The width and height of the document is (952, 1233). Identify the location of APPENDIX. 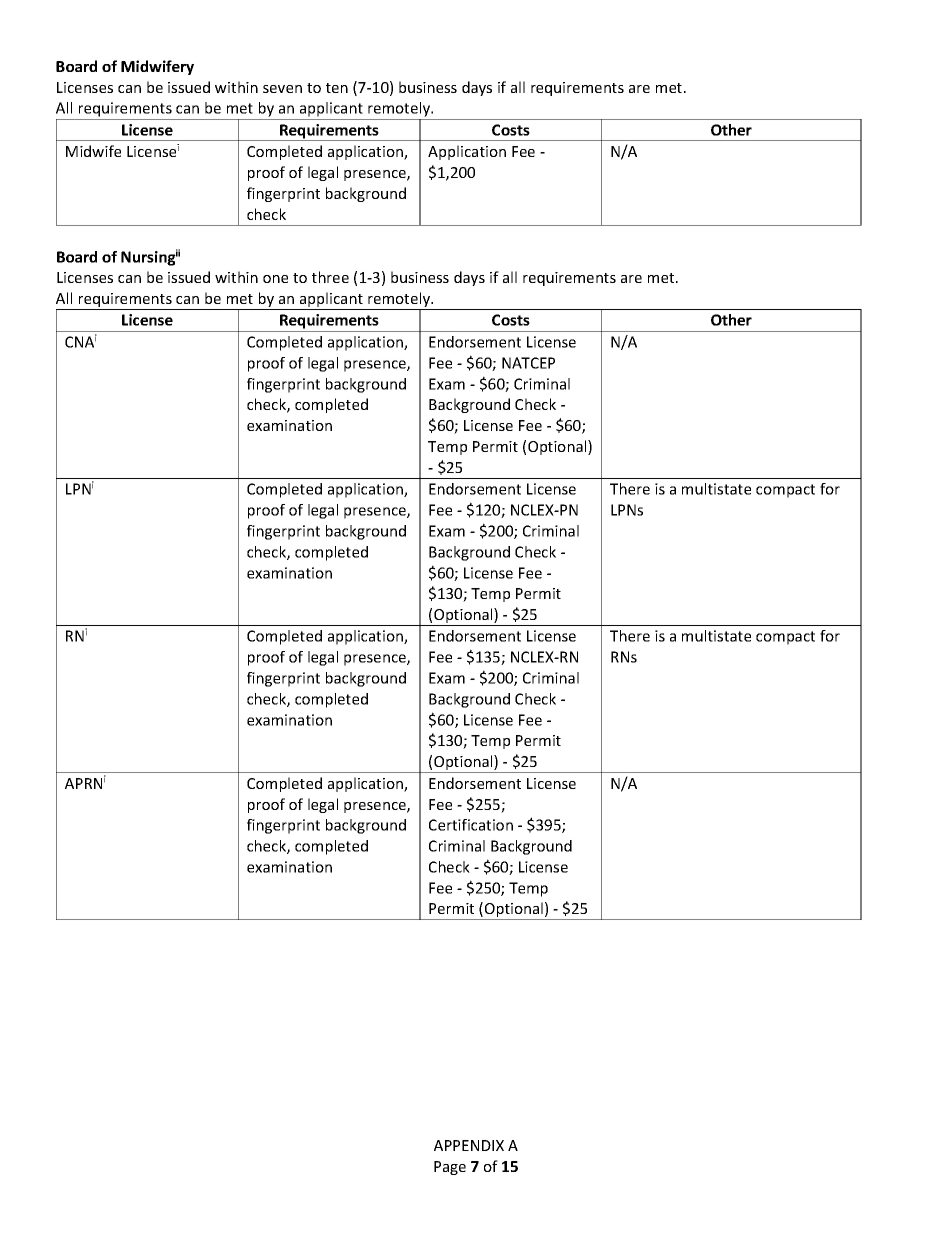
(469, 1145).
